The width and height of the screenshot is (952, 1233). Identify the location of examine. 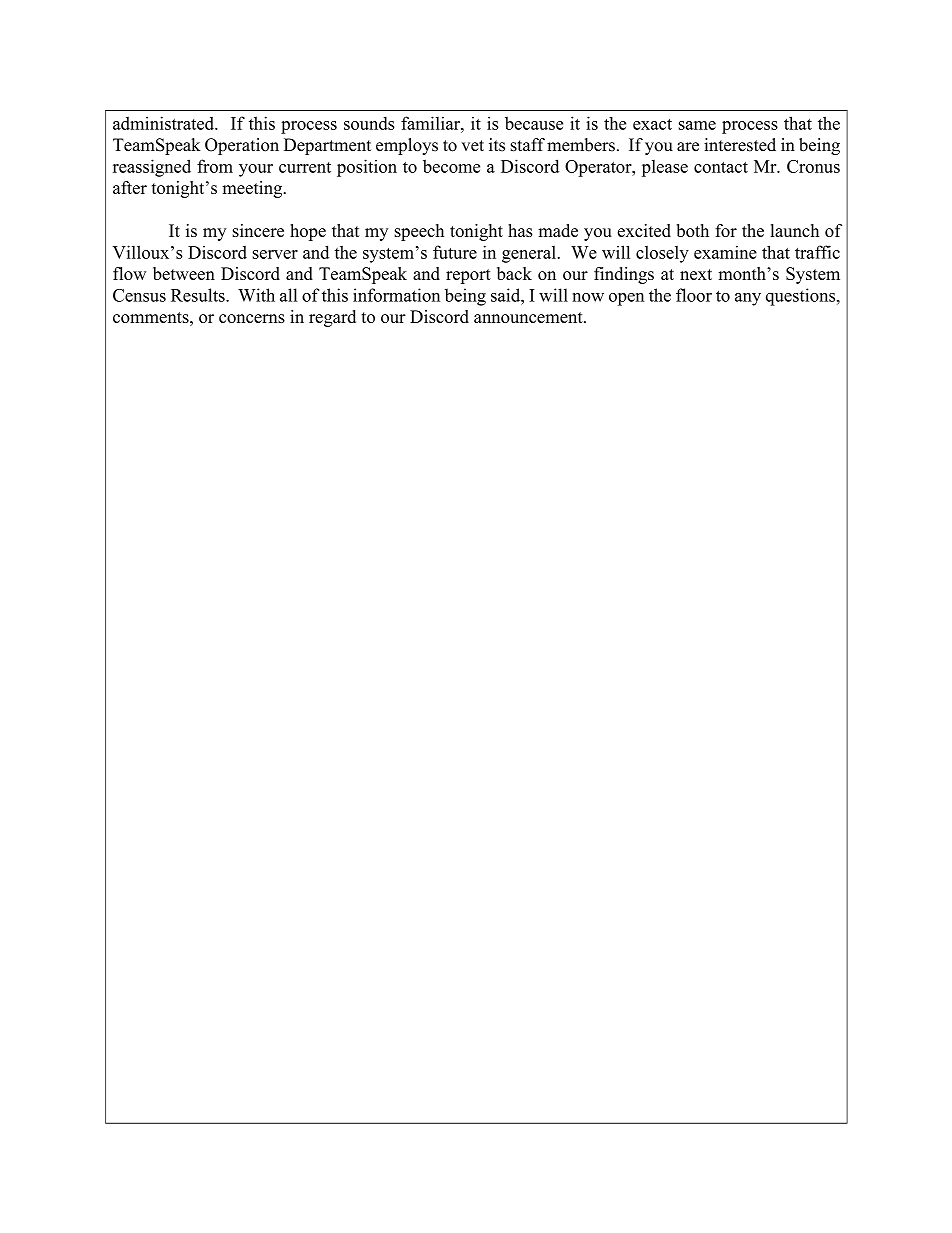
(725, 252).
